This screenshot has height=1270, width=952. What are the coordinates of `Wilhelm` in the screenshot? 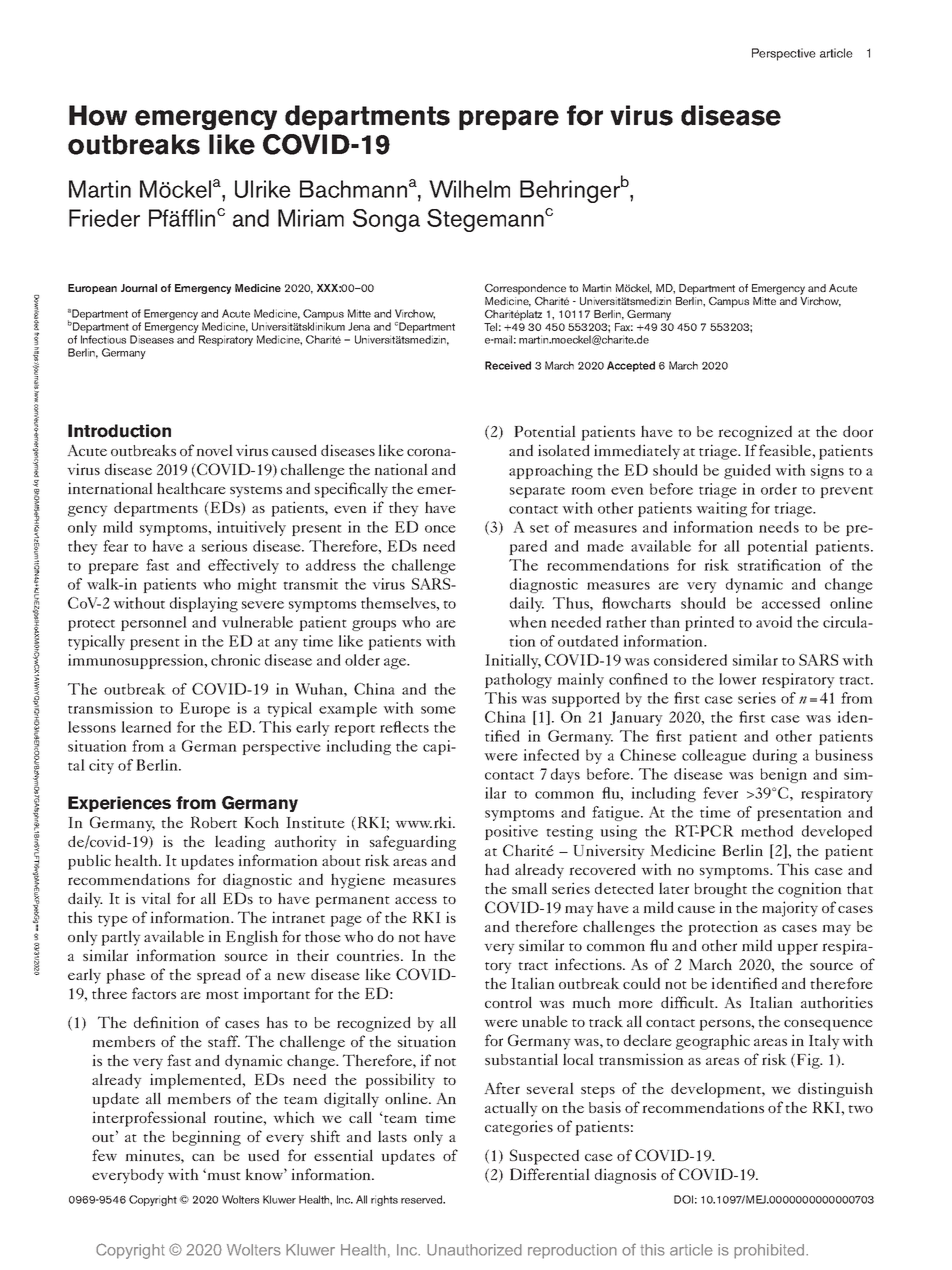 It's located at (469, 189).
